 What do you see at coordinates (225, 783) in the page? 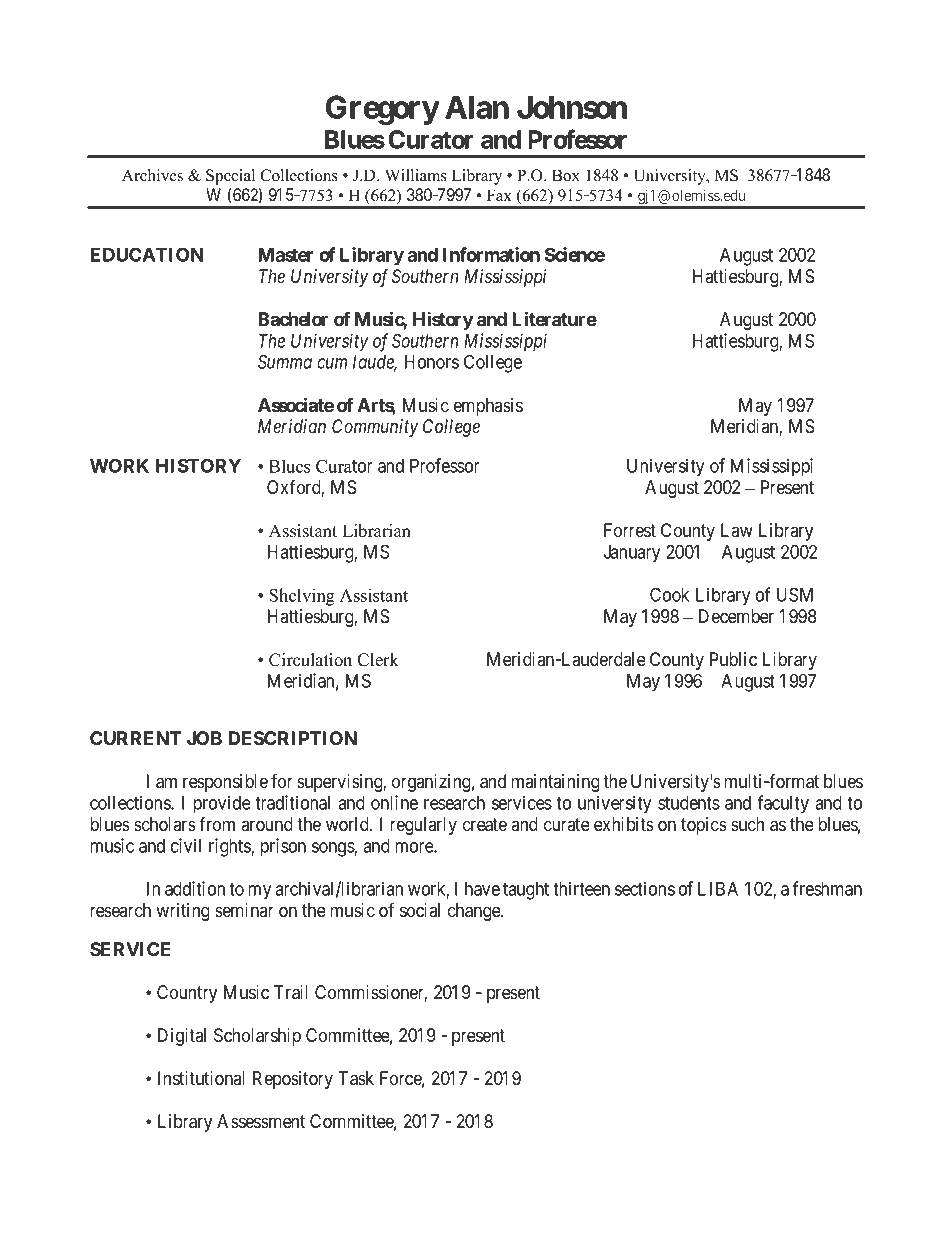
I see `responsible` at bounding box center [225, 783].
